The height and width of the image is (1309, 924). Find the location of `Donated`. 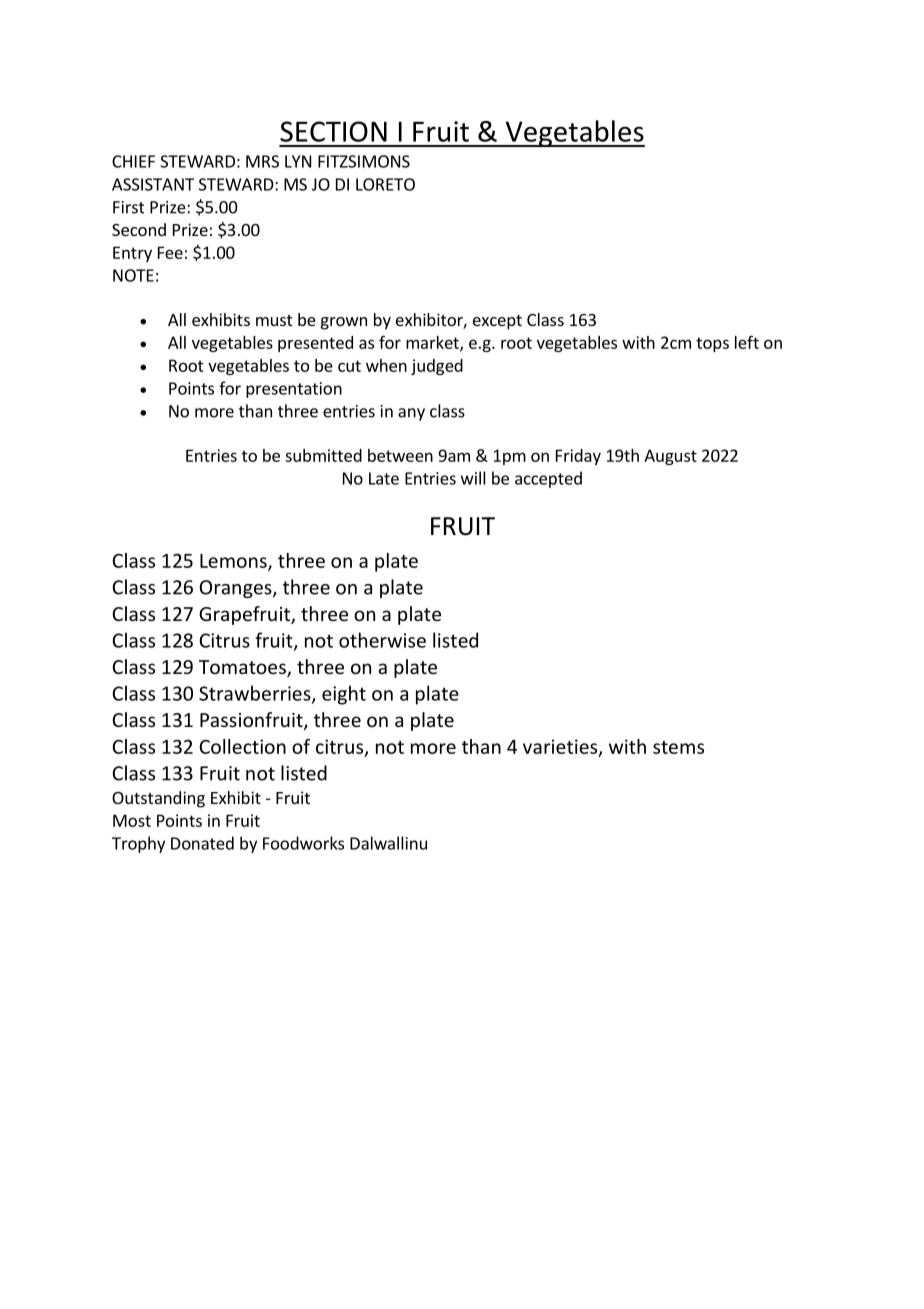

Donated is located at coordinates (202, 843).
